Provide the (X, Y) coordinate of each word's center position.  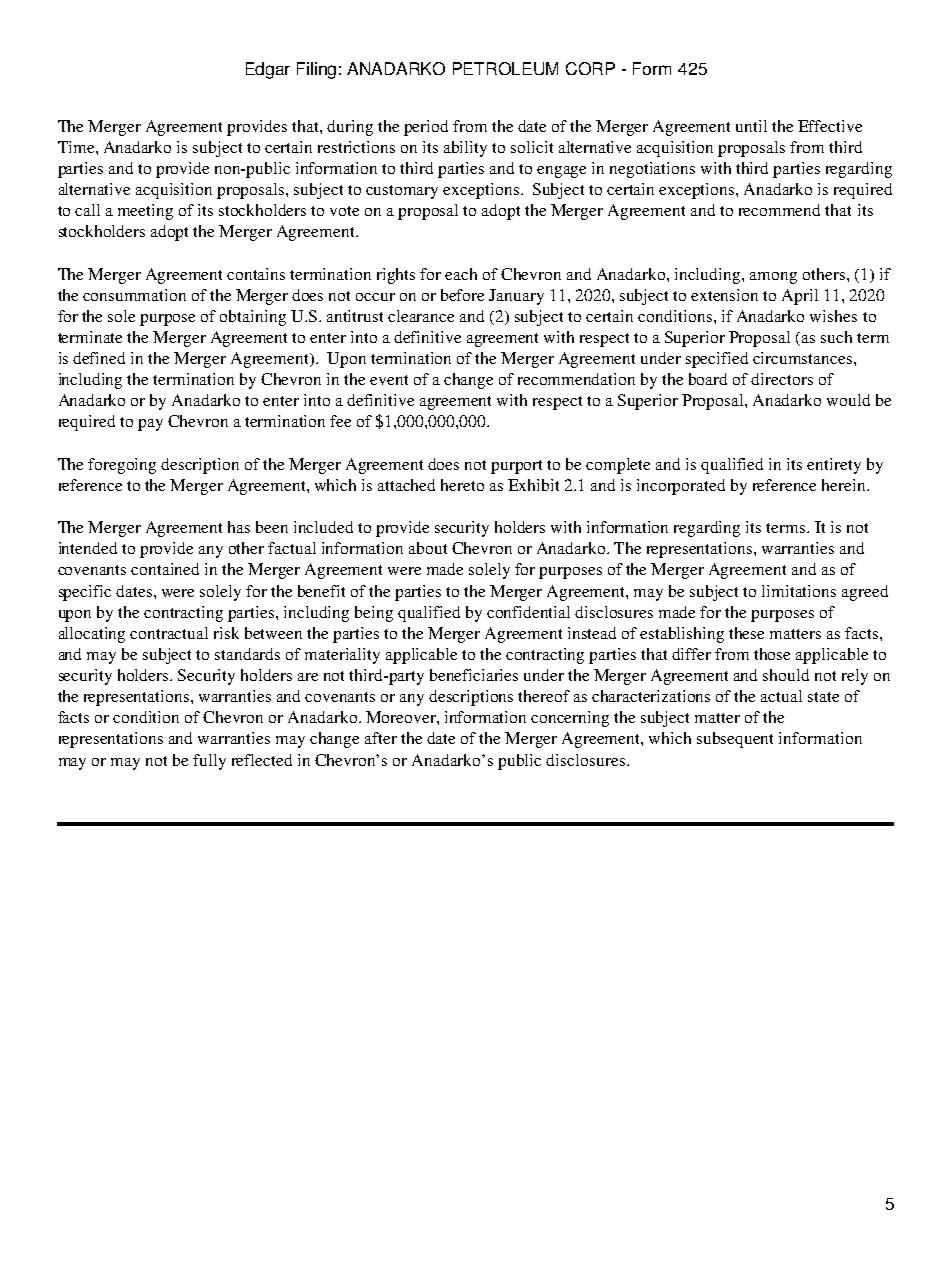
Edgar (268, 70)
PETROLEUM (505, 68)
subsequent (735, 740)
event (389, 380)
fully (209, 762)
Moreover (402, 717)
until (751, 126)
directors (782, 379)
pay (150, 425)
